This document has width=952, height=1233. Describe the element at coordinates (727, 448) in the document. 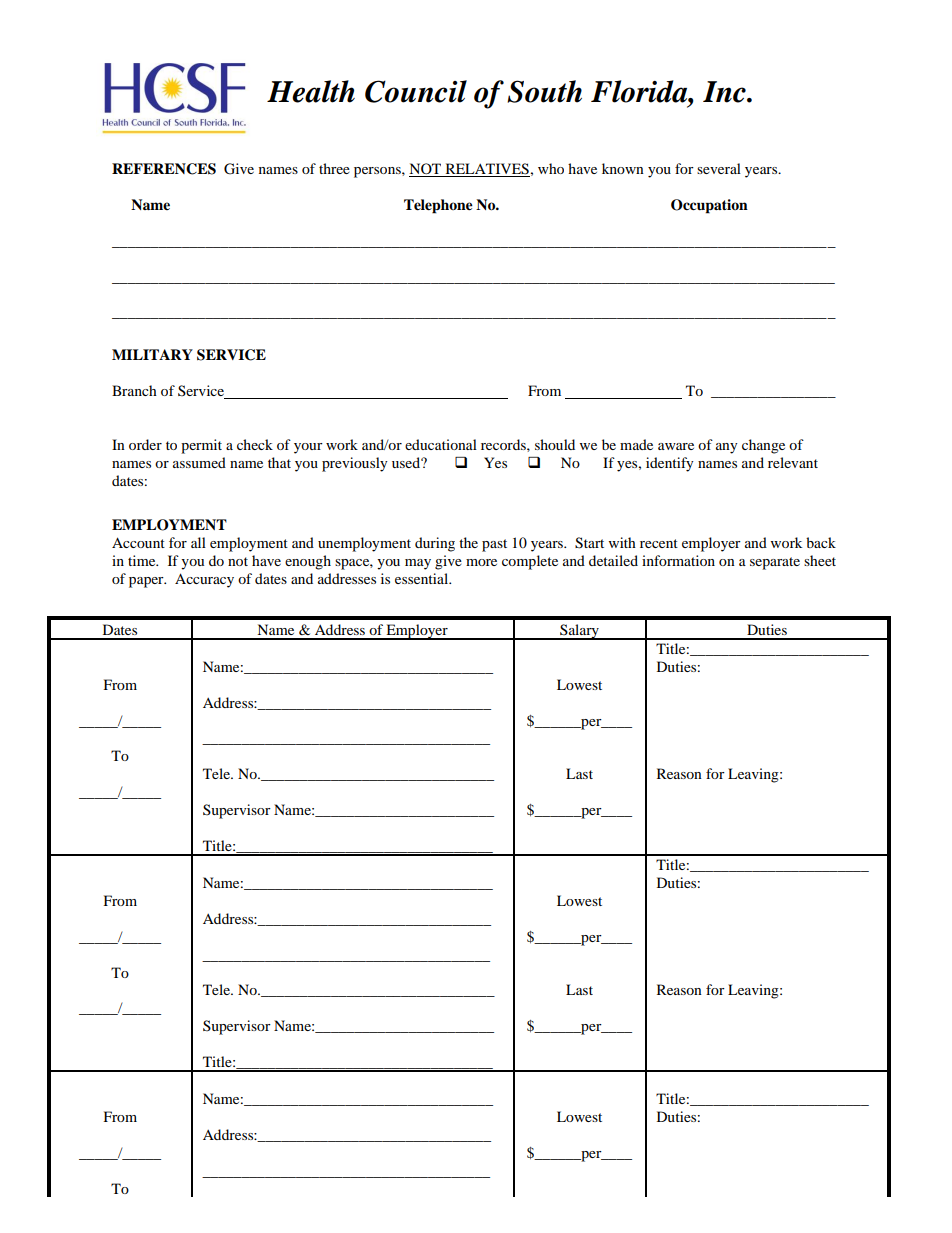

I see `any` at that location.
